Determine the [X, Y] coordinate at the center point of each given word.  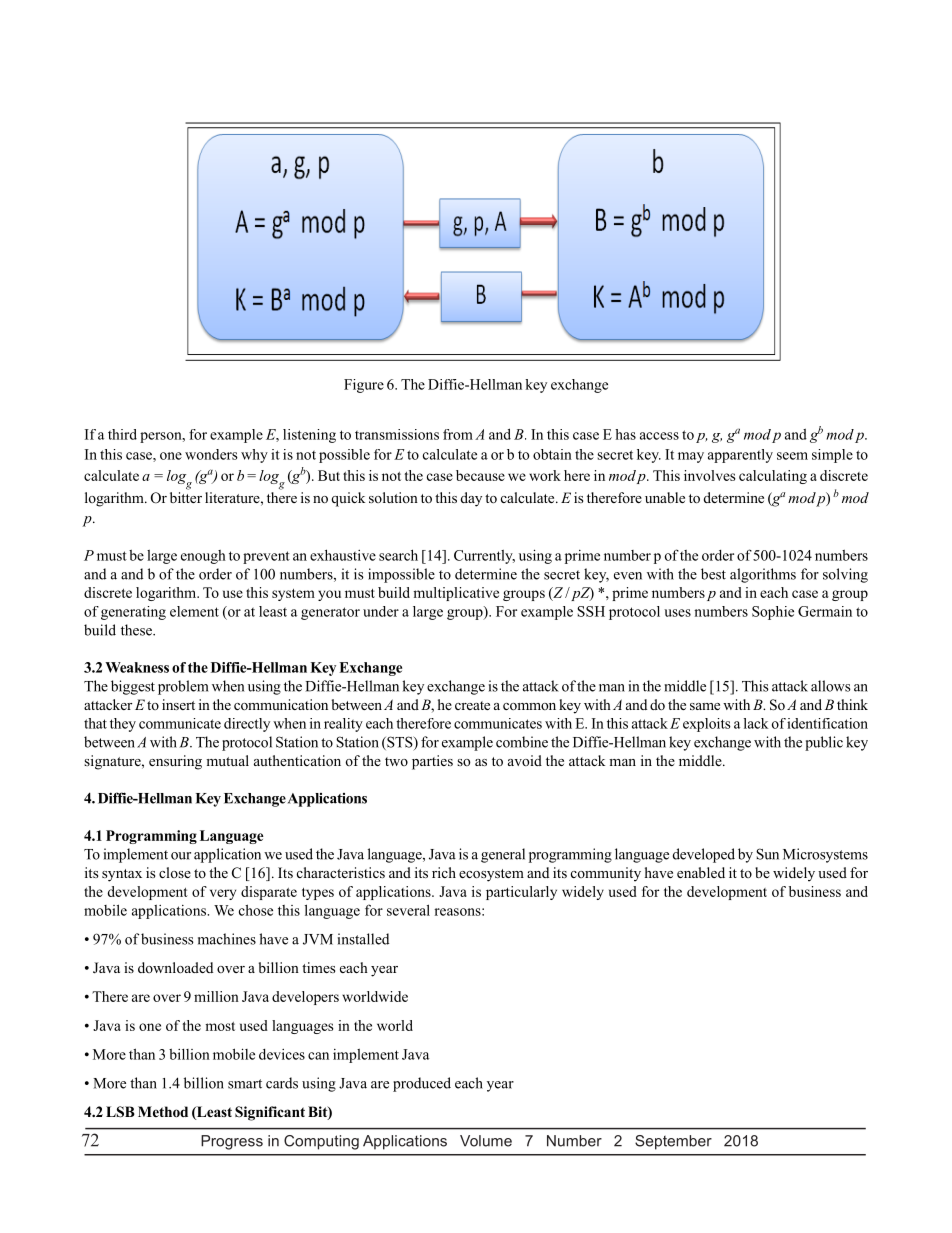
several [408, 910]
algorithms [763, 575]
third [122, 434]
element [194, 611]
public [824, 743]
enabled [701, 872]
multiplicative [456, 594]
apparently [740, 456]
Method [163, 1112]
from [458, 434]
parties [432, 762]
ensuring [175, 762]
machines [227, 939]
